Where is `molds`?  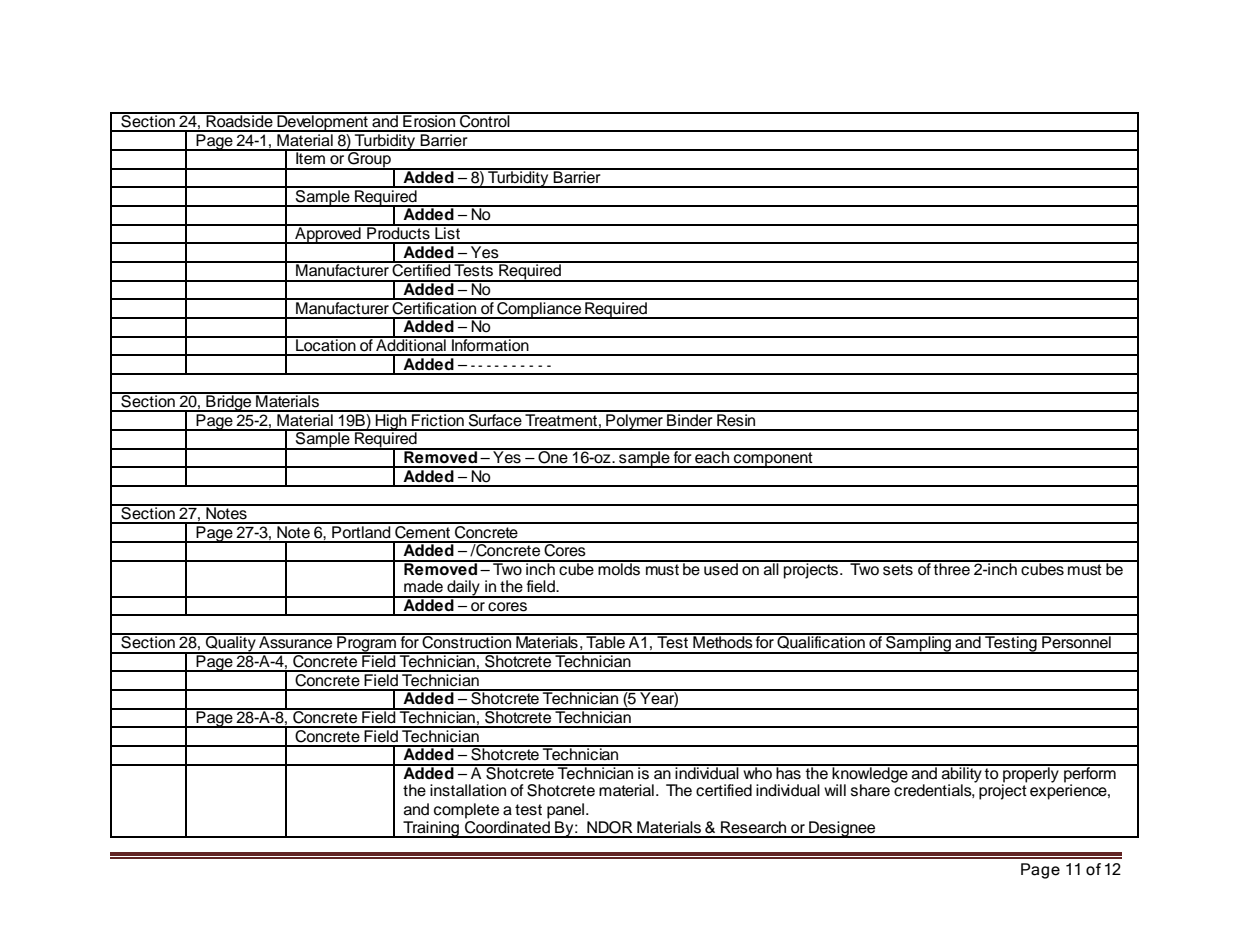
molds is located at coordinates (619, 568).
